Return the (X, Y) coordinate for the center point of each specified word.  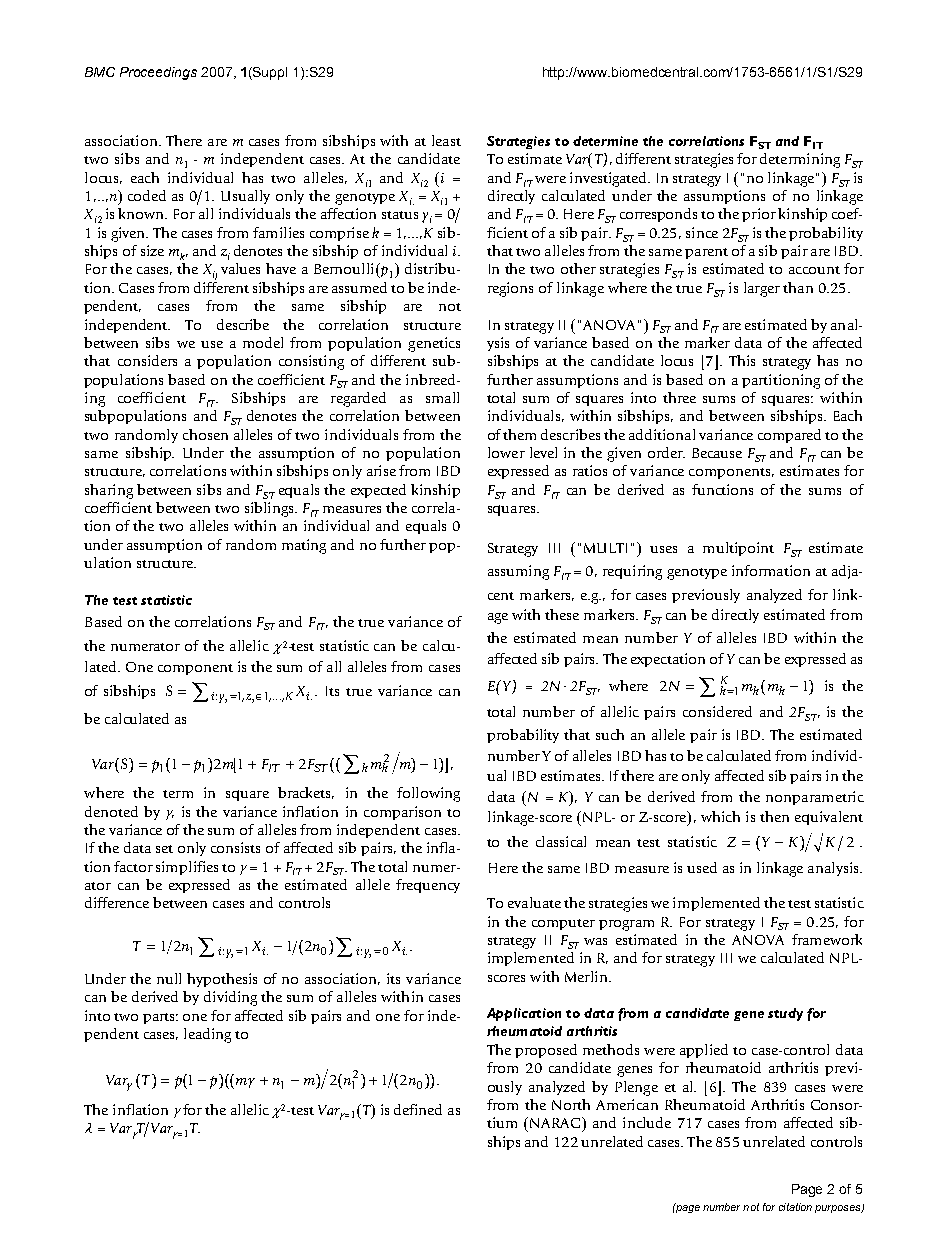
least (446, 140)
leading (207, 1035)
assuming (518, 572)
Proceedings (158, 73)
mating (304, 546)
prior (759, 215)
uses (663, 549)
